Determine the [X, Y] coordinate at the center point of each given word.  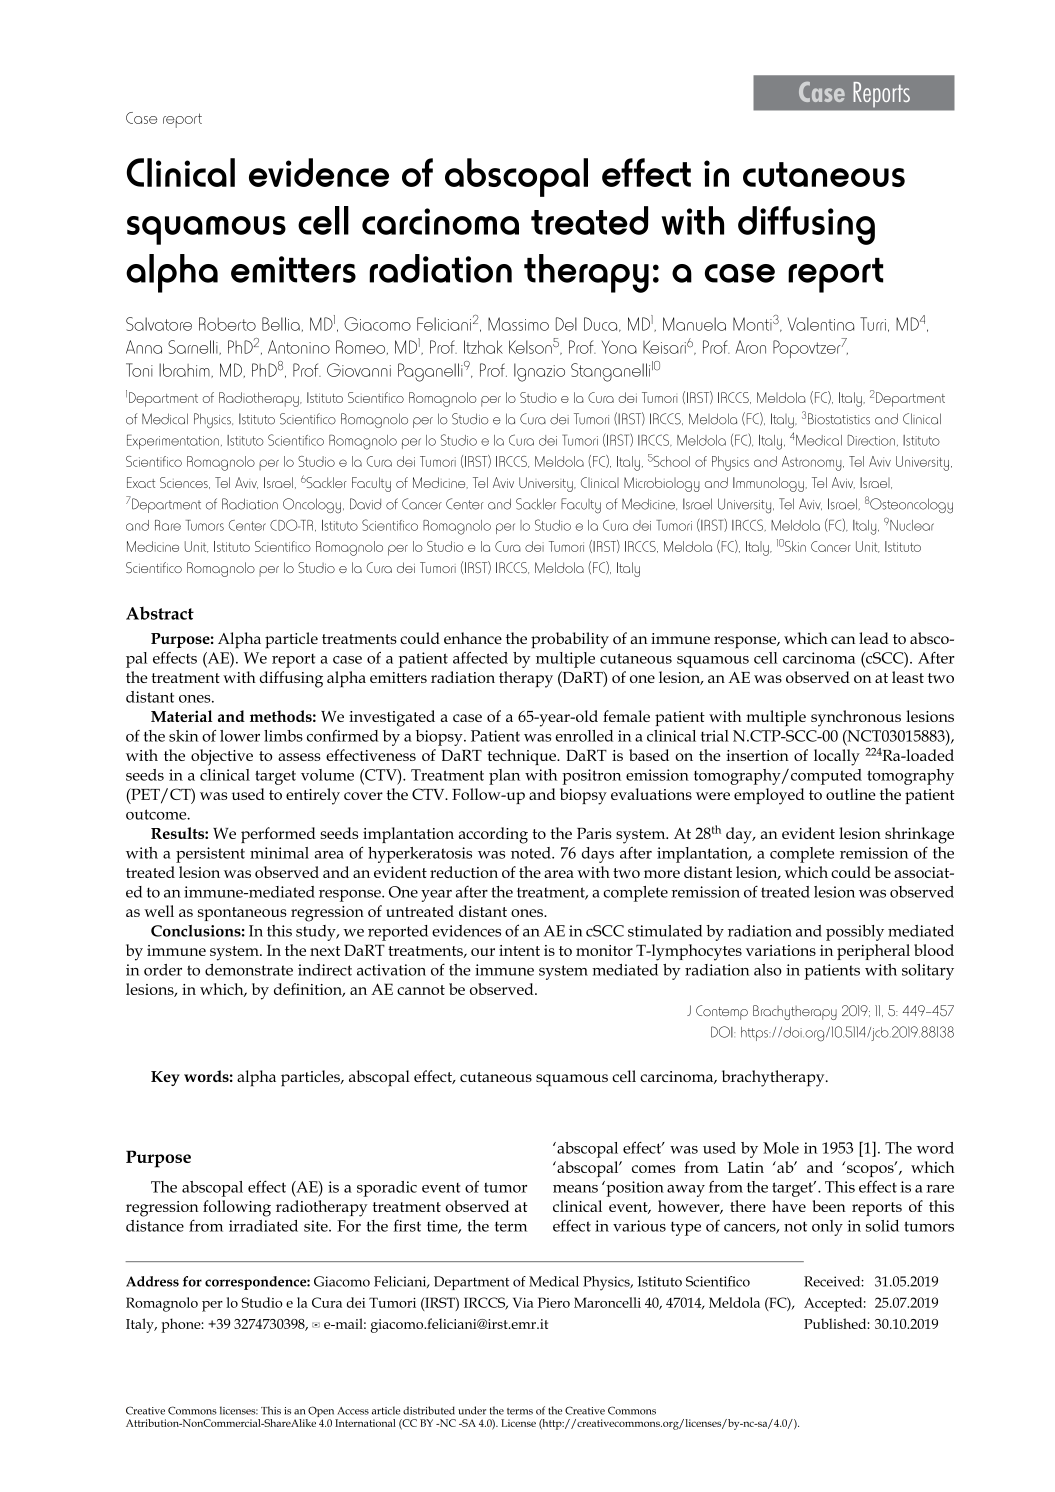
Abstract [160, 613]
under [472, 1410]
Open [321, 1413]
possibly [855, 933]
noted [532, 853]
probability [570, 640]
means [575, 1189]
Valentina [821, 324]
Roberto [227, 324]
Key [165, 1078]
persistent [210, 855]
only [827, 1228]
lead [874, 638]
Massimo [518, 324]
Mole [781, 1148]
